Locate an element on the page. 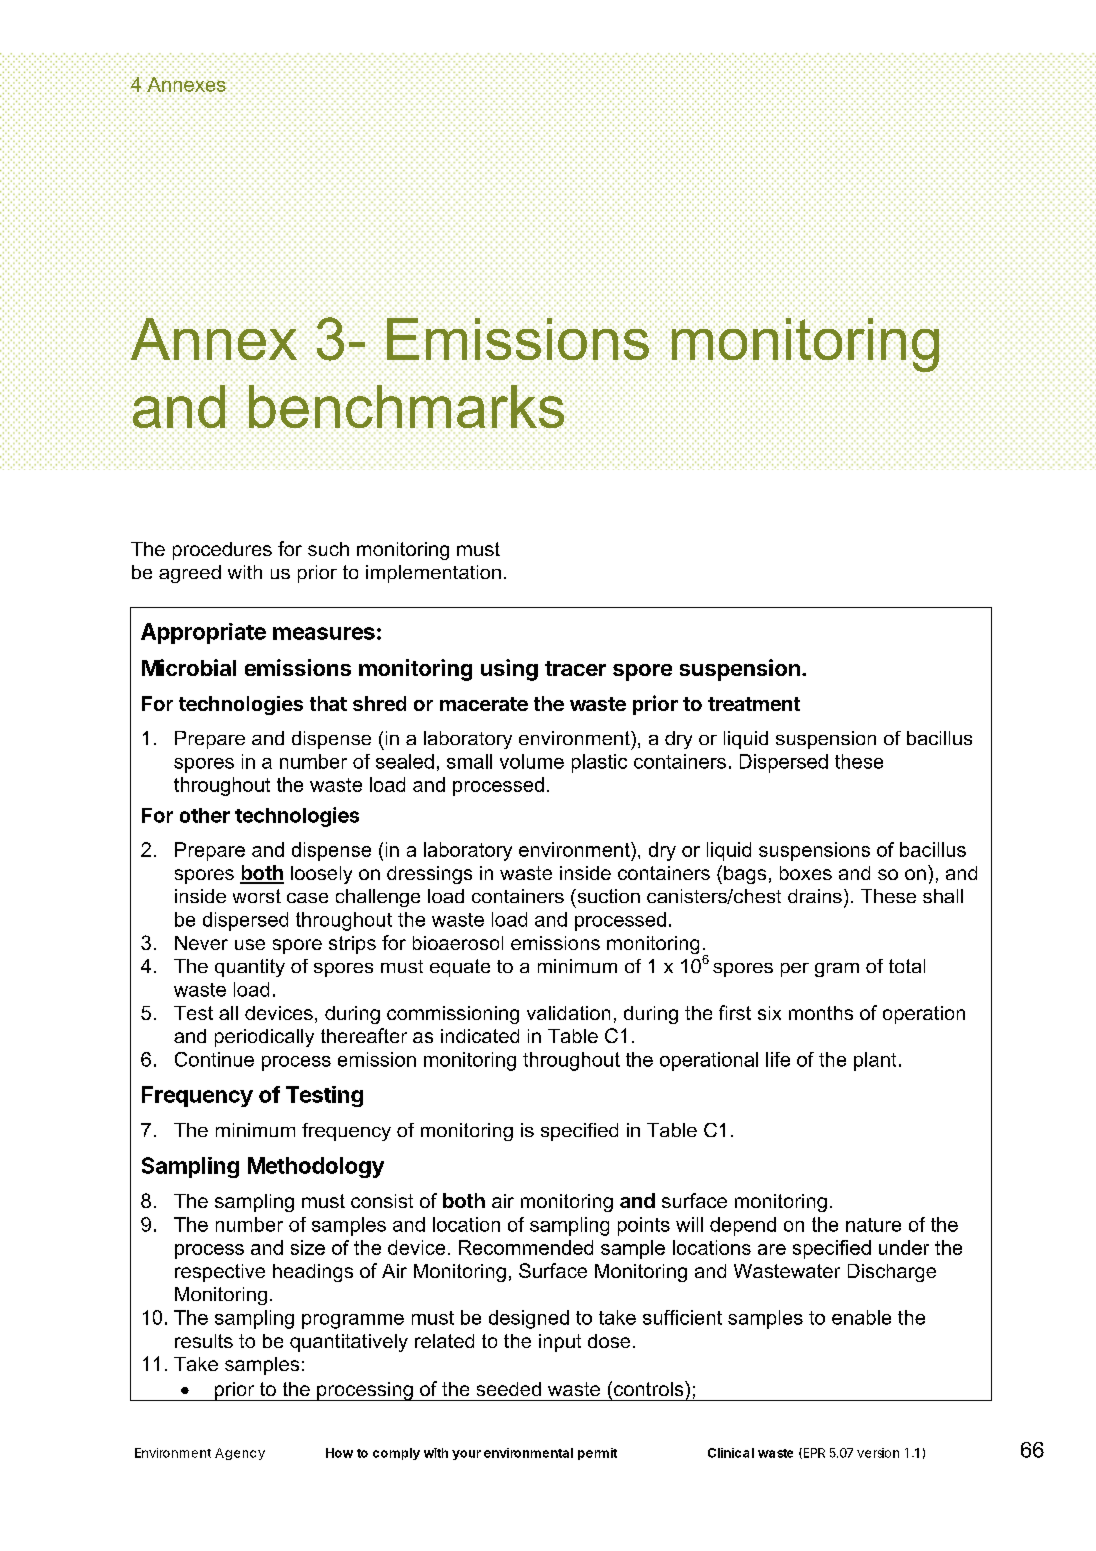 The image size is (1096, 1551). Agency is located at coordinates (240, 1454).
